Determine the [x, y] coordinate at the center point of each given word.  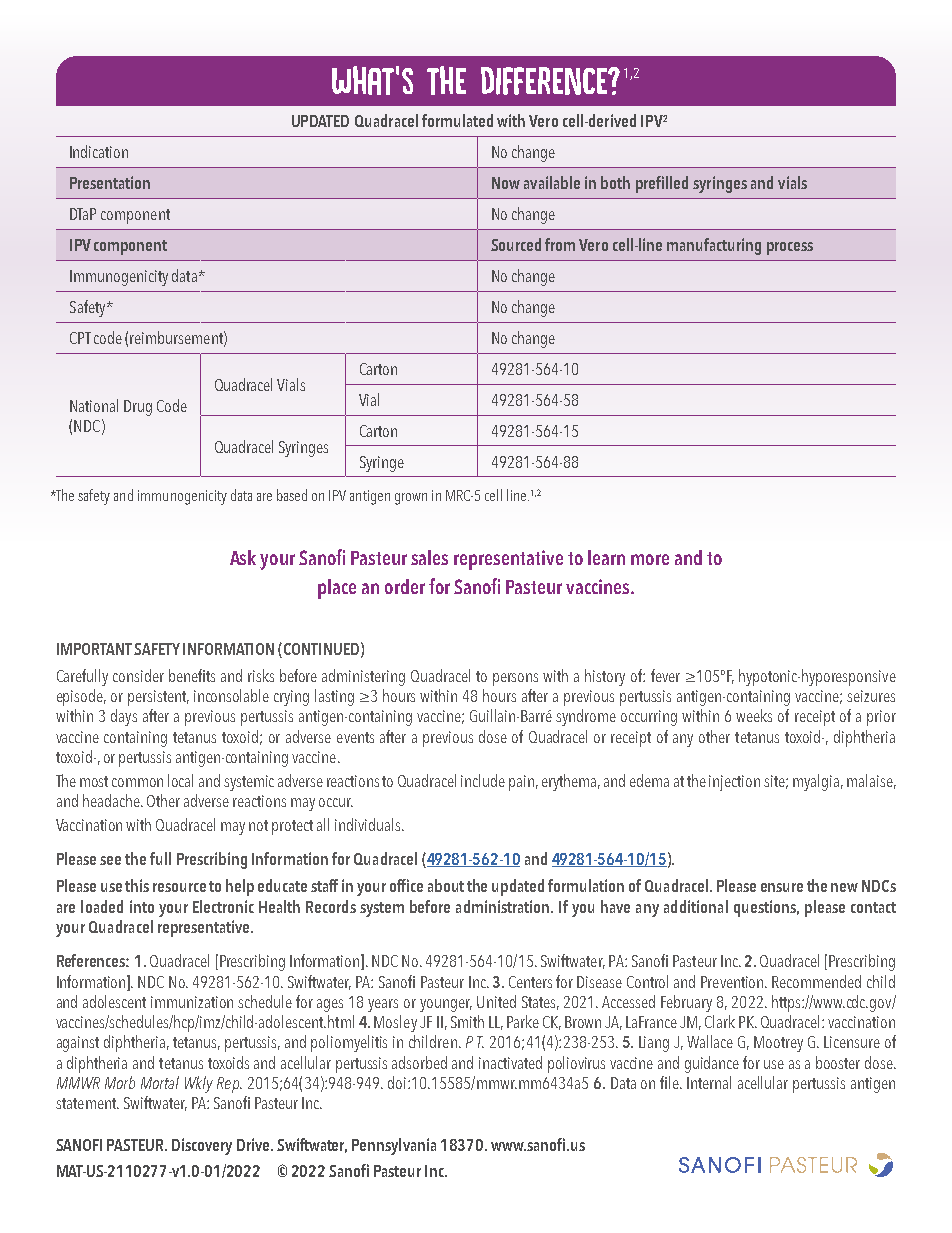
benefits [192, 675]
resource [179, 887]
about [446, 885]
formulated [457, 120]
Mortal [160, 1082]
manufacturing [714, 246]
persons [515, 679]
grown [411, 499]
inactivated [510, 1062]
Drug [138, 408]
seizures [871, 696]
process [790, 248]
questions [766, 908]
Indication [99, 151]
